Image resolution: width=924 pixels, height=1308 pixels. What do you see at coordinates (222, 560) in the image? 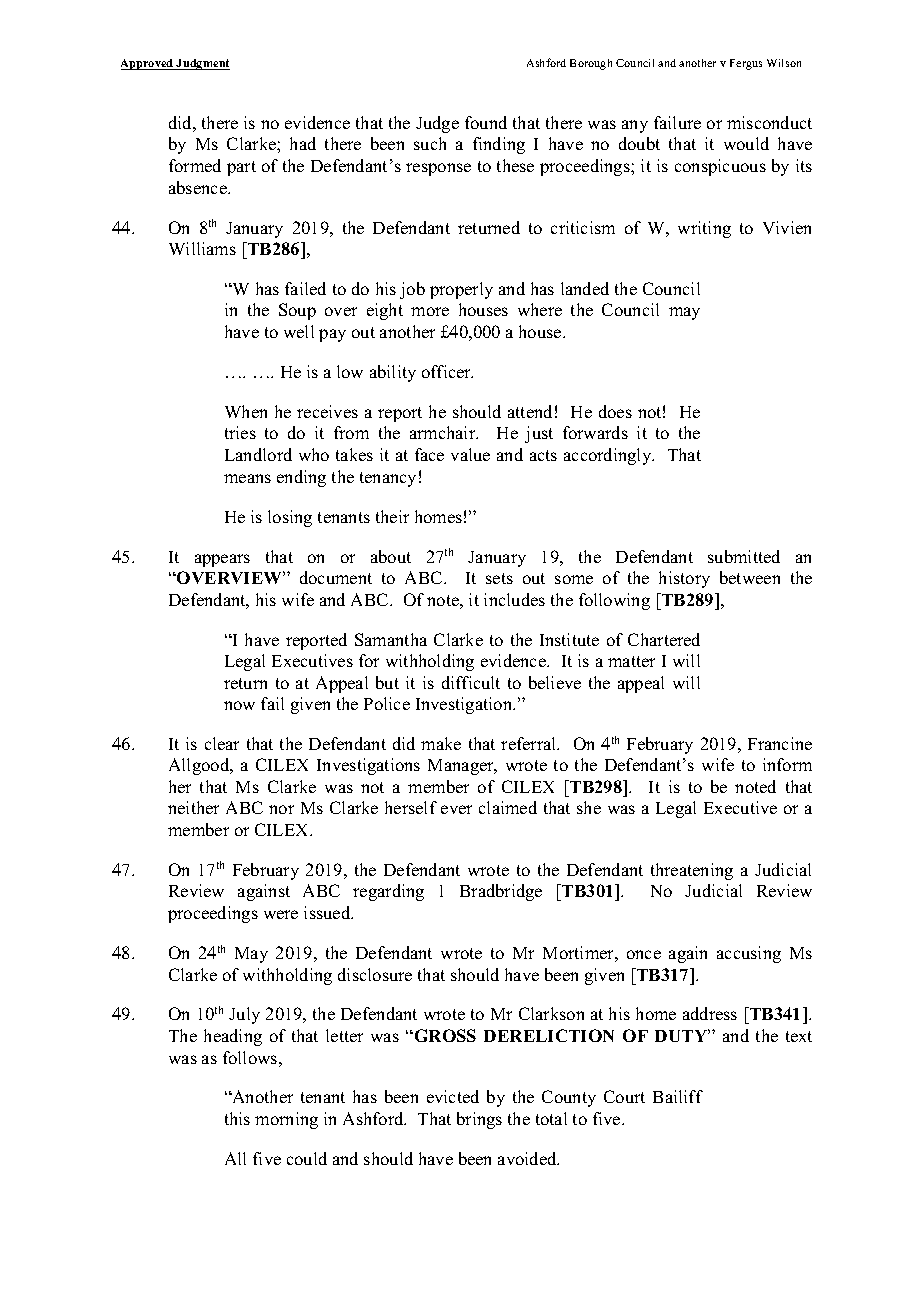
I see `appears` at bounding box center [222, 560].
